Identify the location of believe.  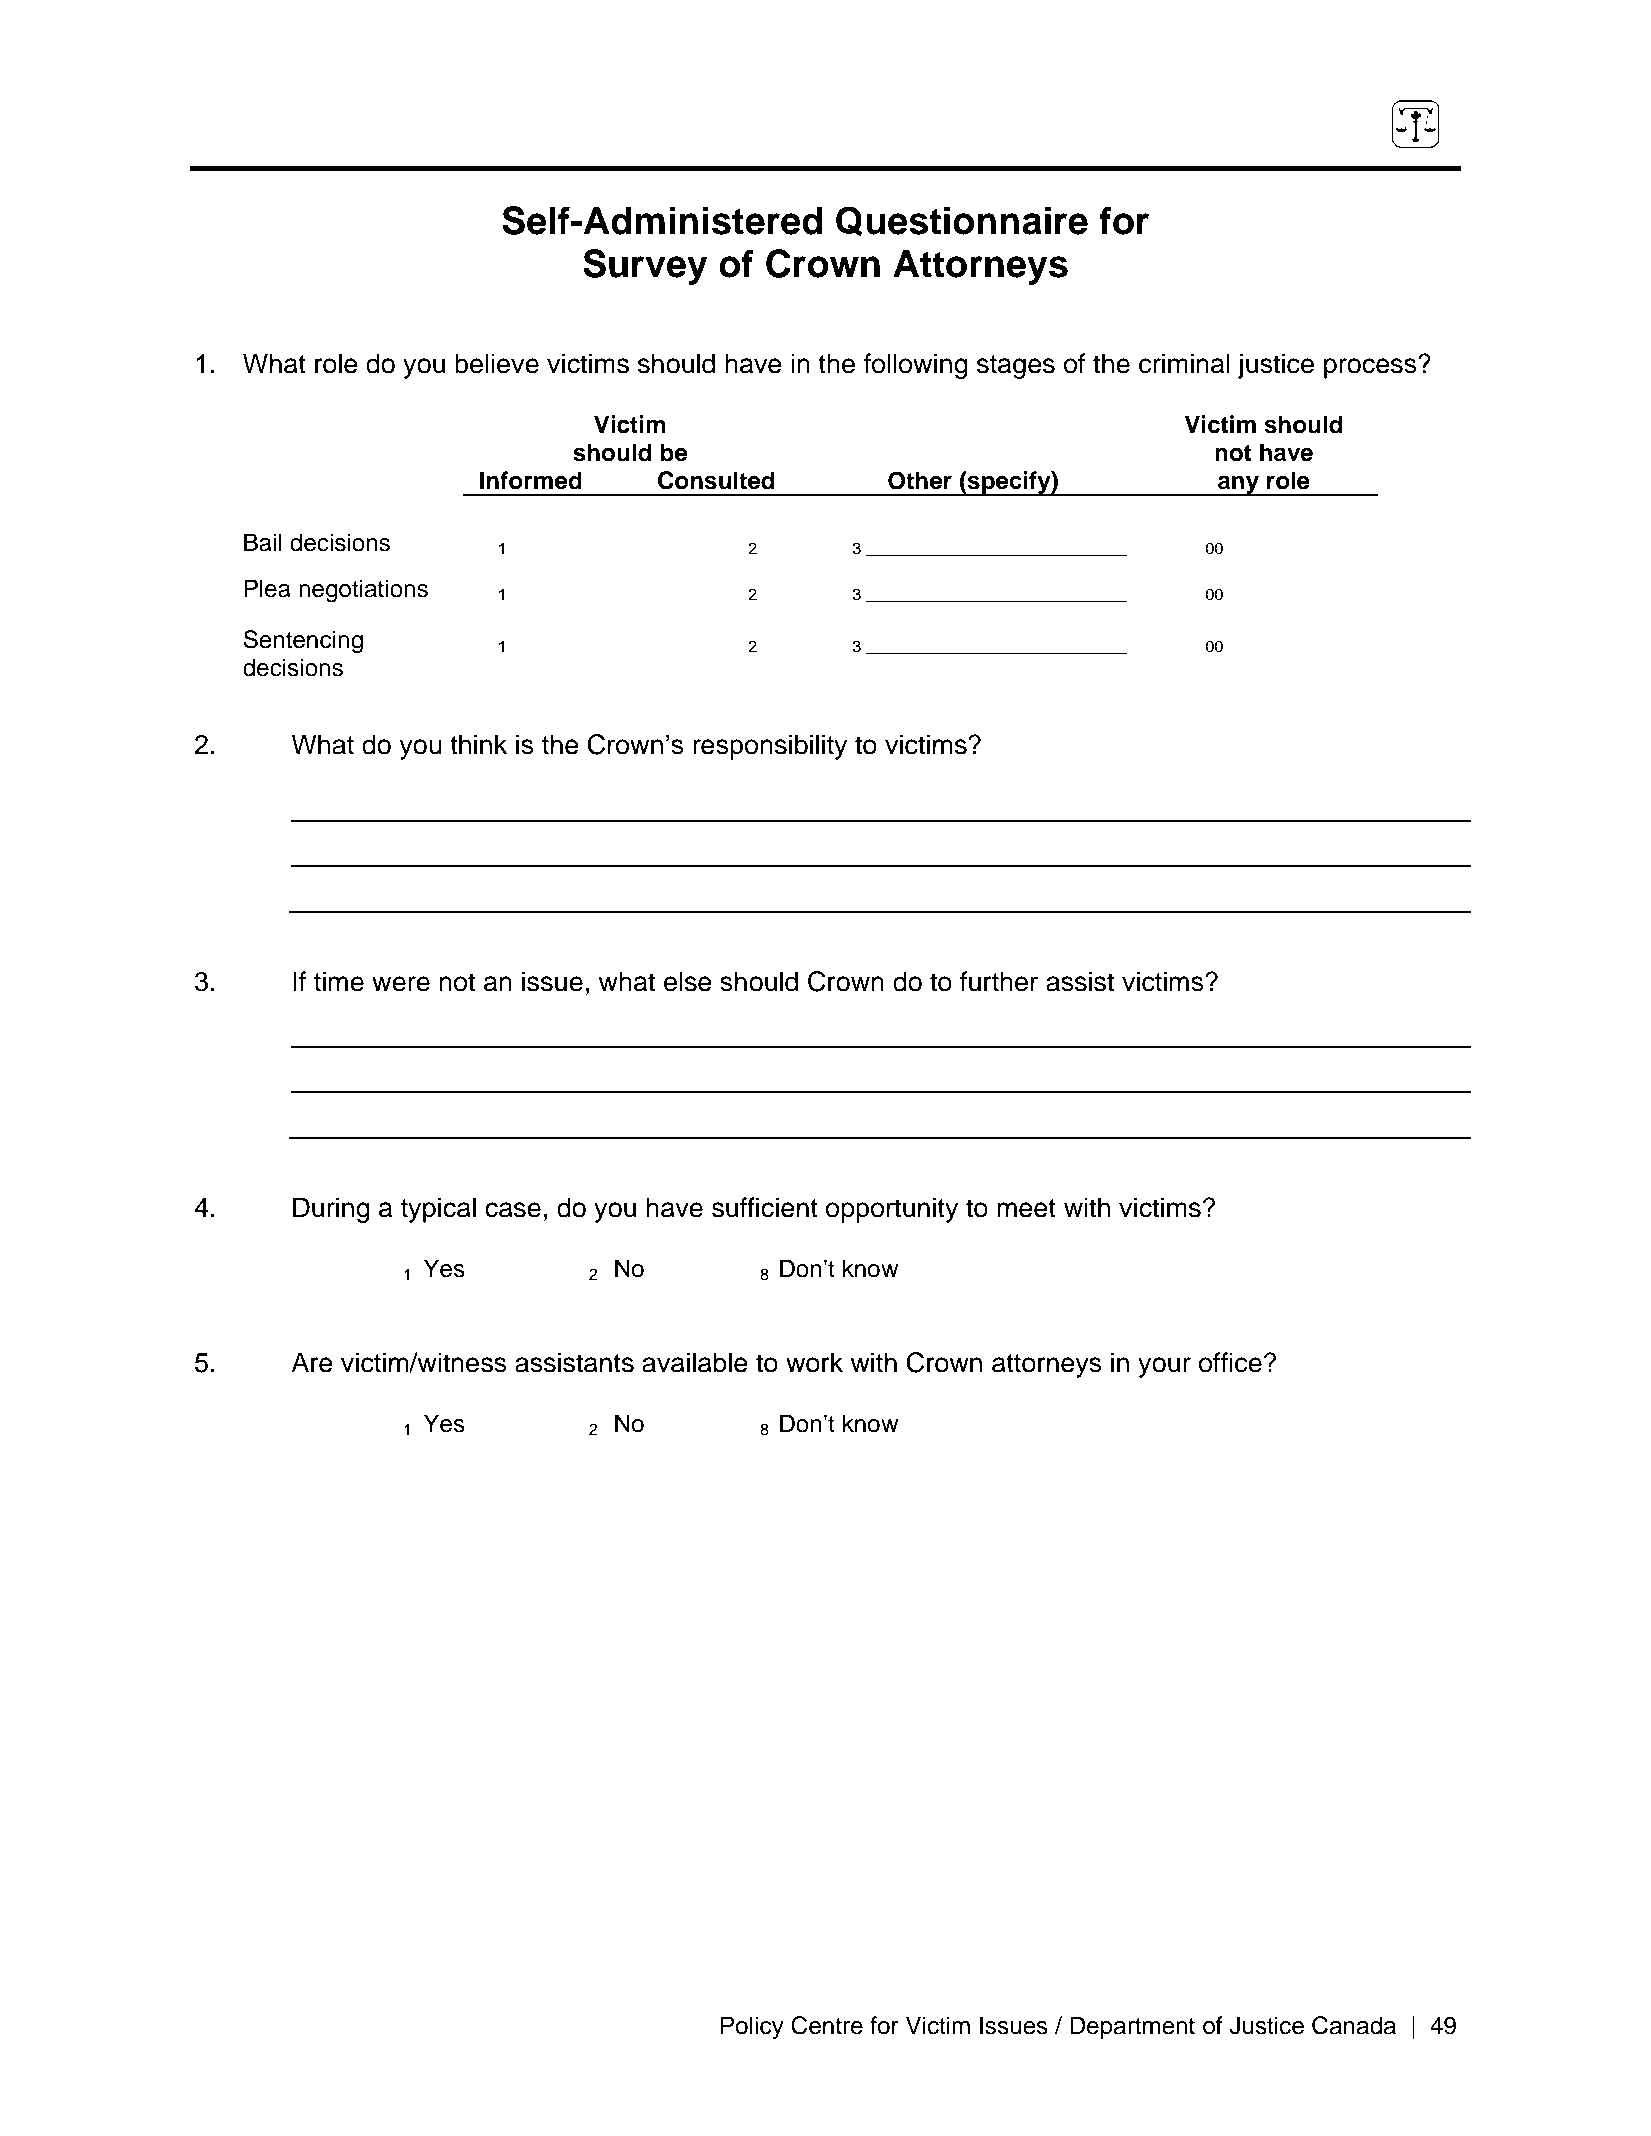
(497, 363).
